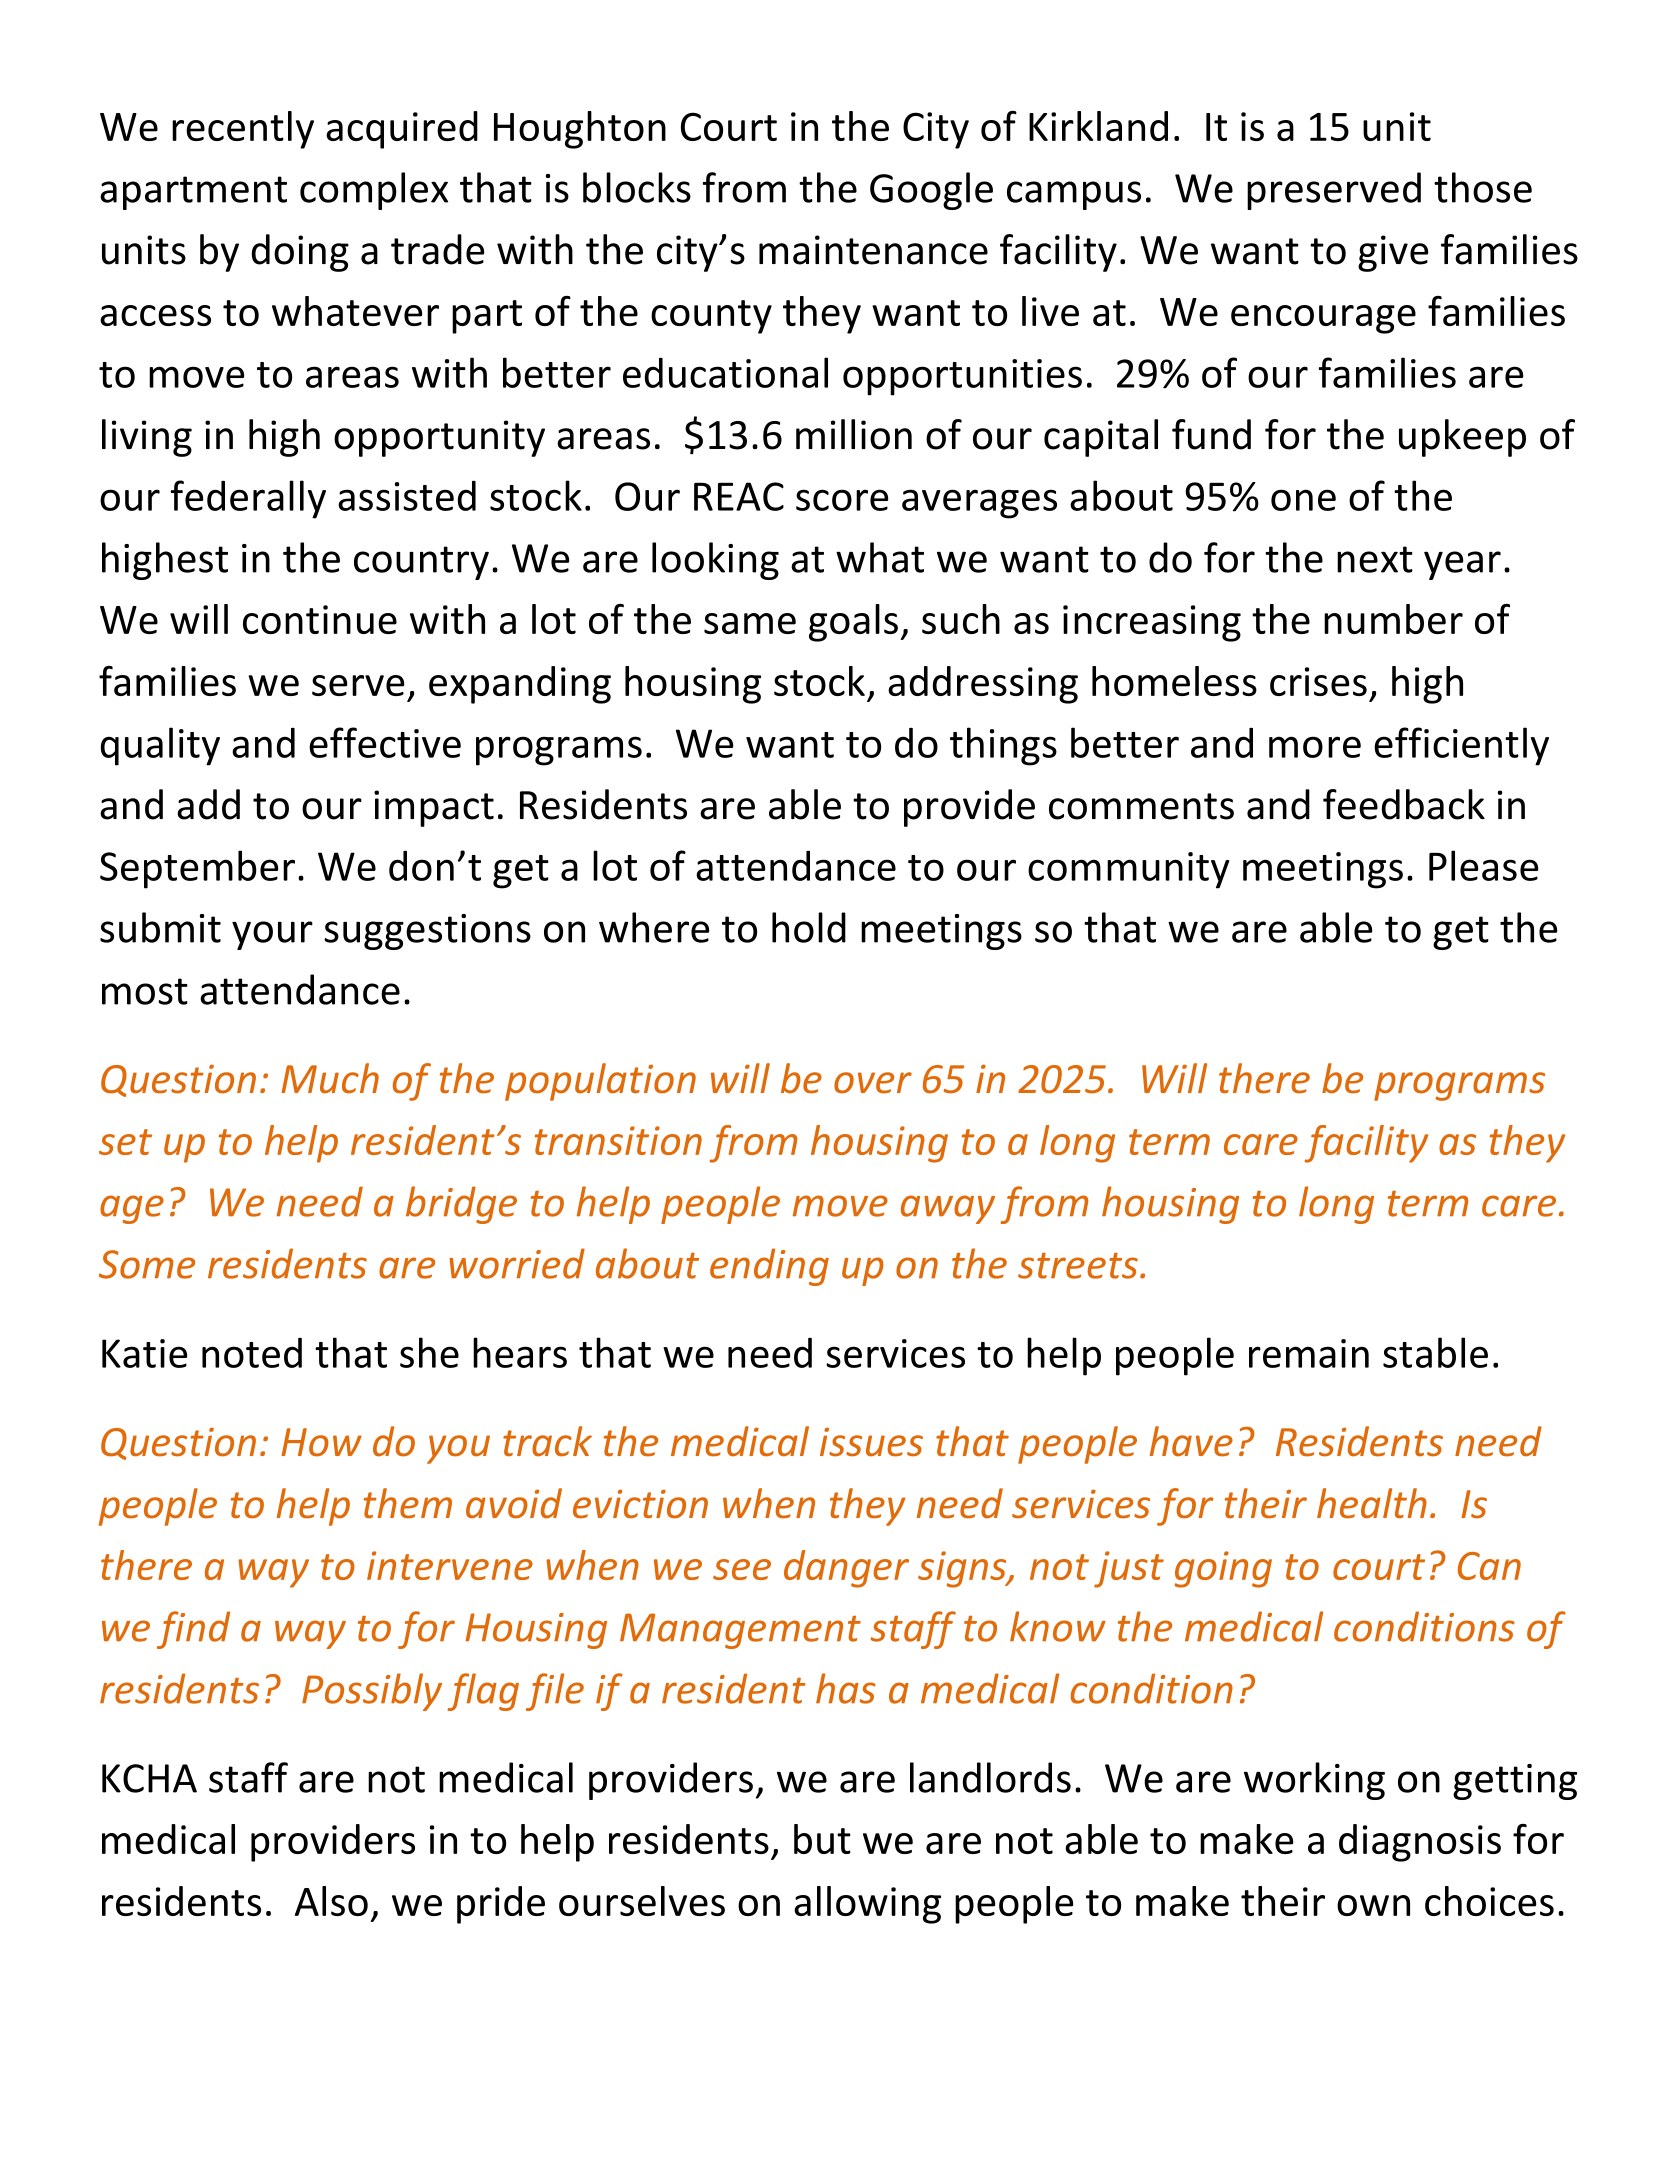  What do you see at coordinates (374, 191) in the screenshot?
I see `complex` at bounding box center [374, 191].
